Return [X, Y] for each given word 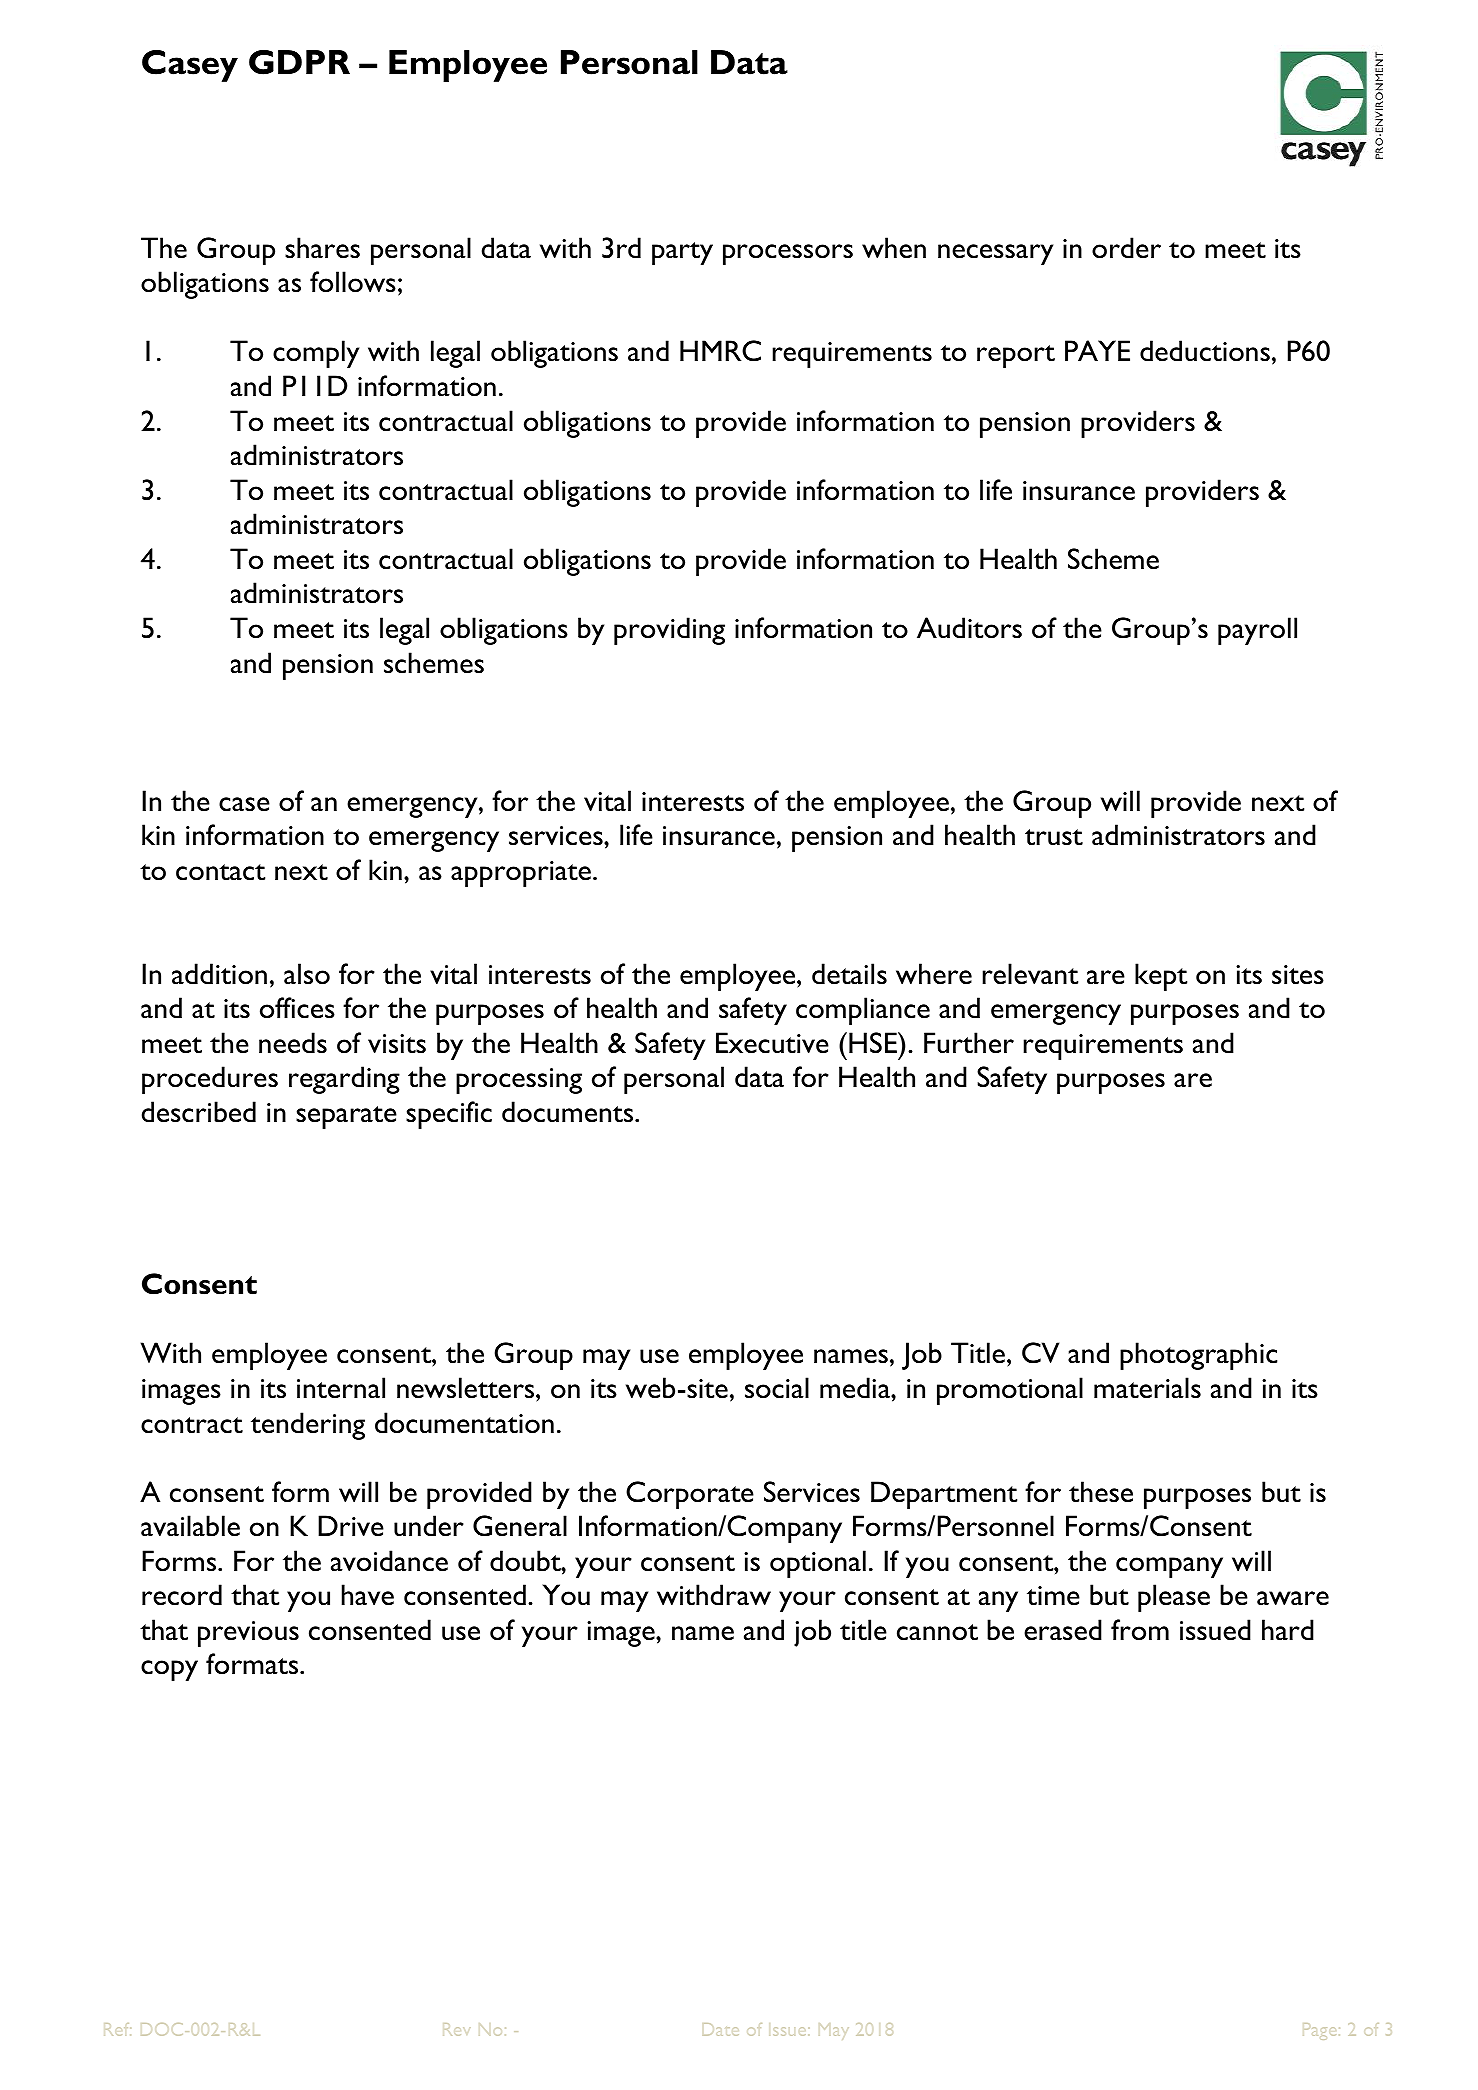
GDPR [299, 62]
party [682, 253]
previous [248, 1634]
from [1140, 1630]
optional [818, 1564]
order [1126, 248]
